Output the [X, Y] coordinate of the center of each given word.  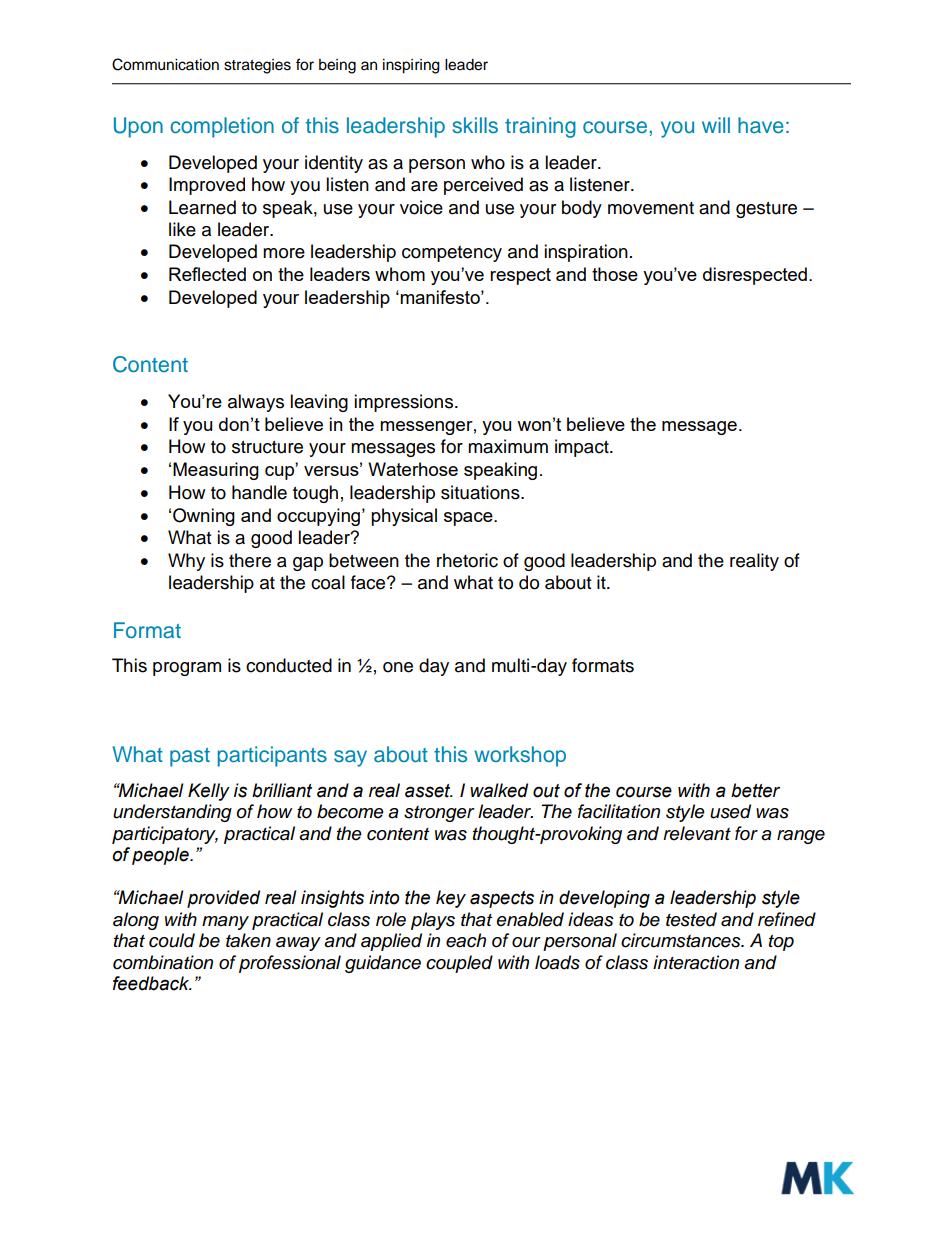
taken [248, 940]
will [716, 125]
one [398, 667]
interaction [696, 962]
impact [583, 448]
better [755, 790]
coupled [459, 964]
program [187, 669]
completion [222, 127]
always [256, 403]
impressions [405, 403]
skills [475, 125]
